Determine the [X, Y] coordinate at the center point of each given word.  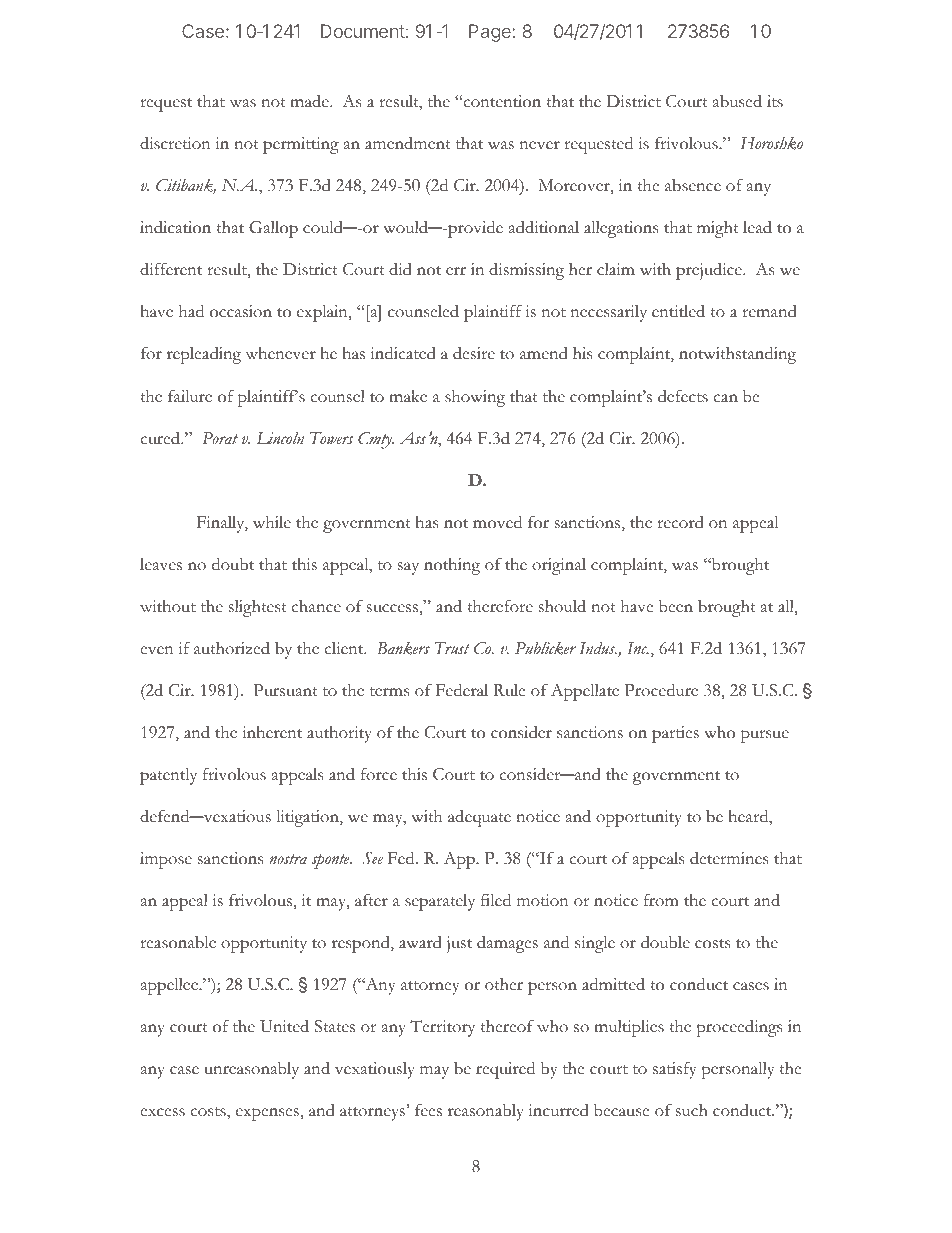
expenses [268, 1114]
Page [491, 33]
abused [737, 101]
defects [683, 396]
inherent [272, 732]
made [310, 101]
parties [675, 734]
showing [475, 398]
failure [190, 396]
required [505, 1070]
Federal [461, 690]
